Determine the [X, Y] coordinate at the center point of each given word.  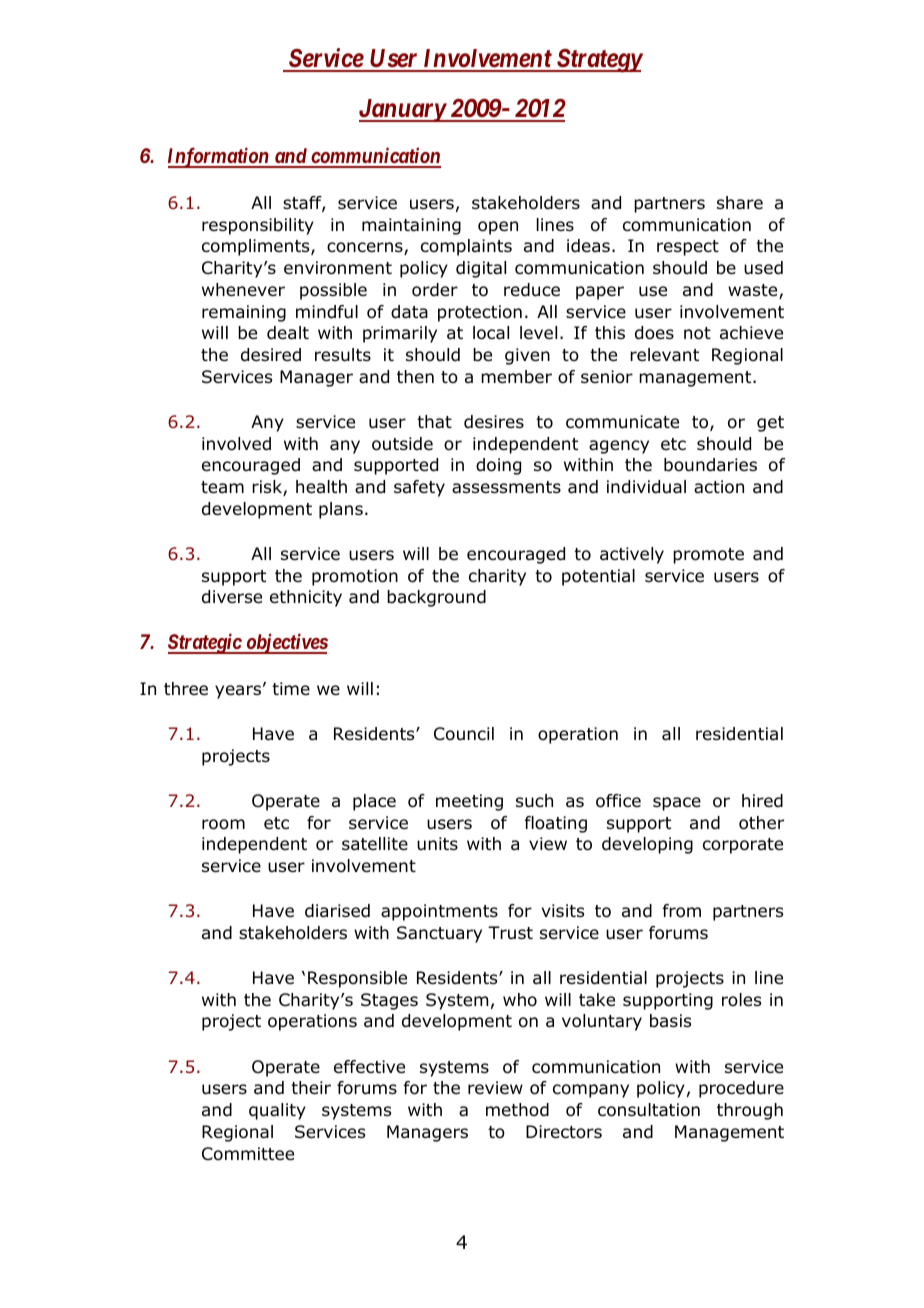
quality [277, 1111]
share [740, 203]
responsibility [258, 226]
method [517, 1110]
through [750, 1111]
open [498, 228]
